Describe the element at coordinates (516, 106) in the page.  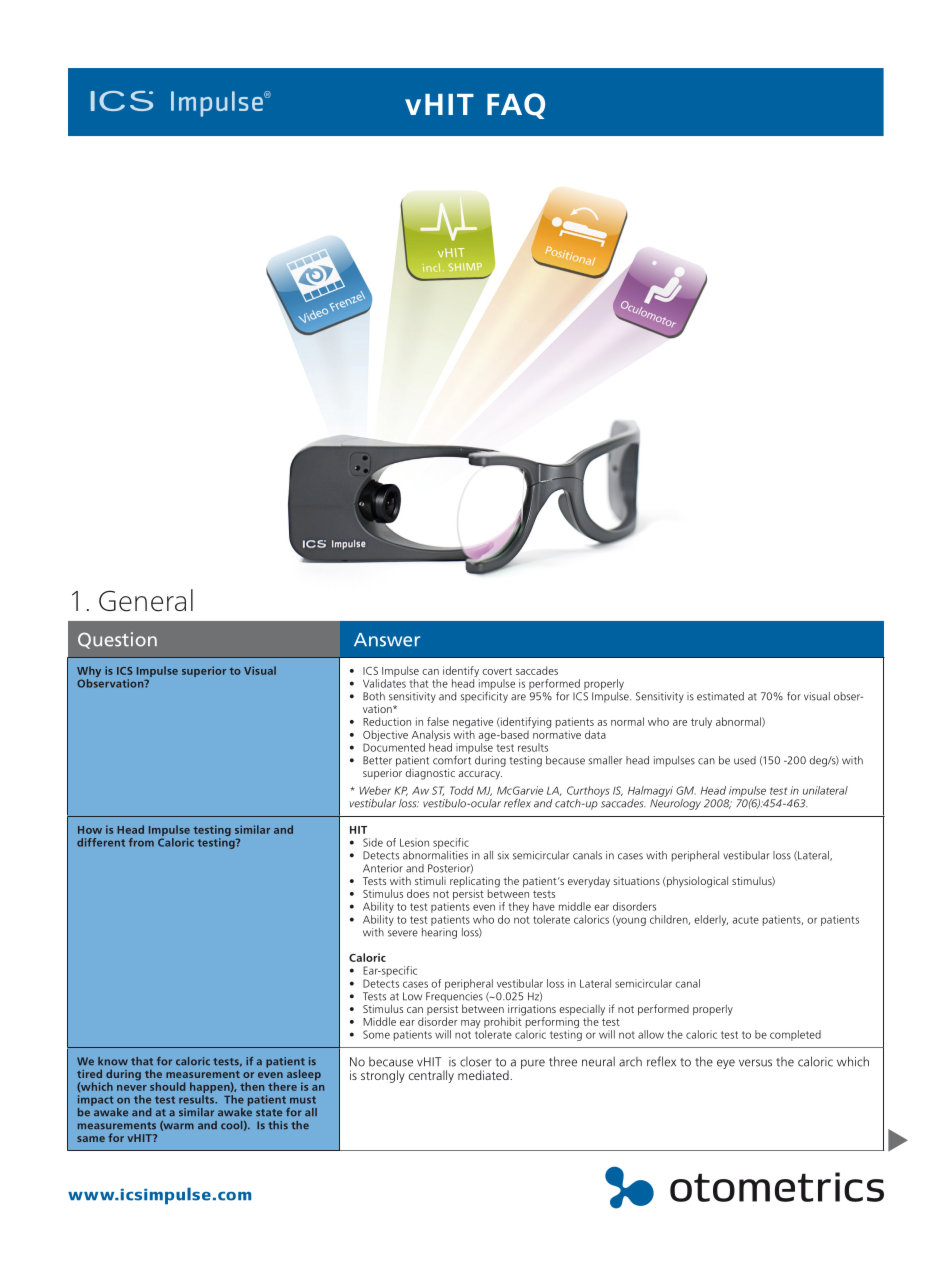
I see `FAQ` at that location.
